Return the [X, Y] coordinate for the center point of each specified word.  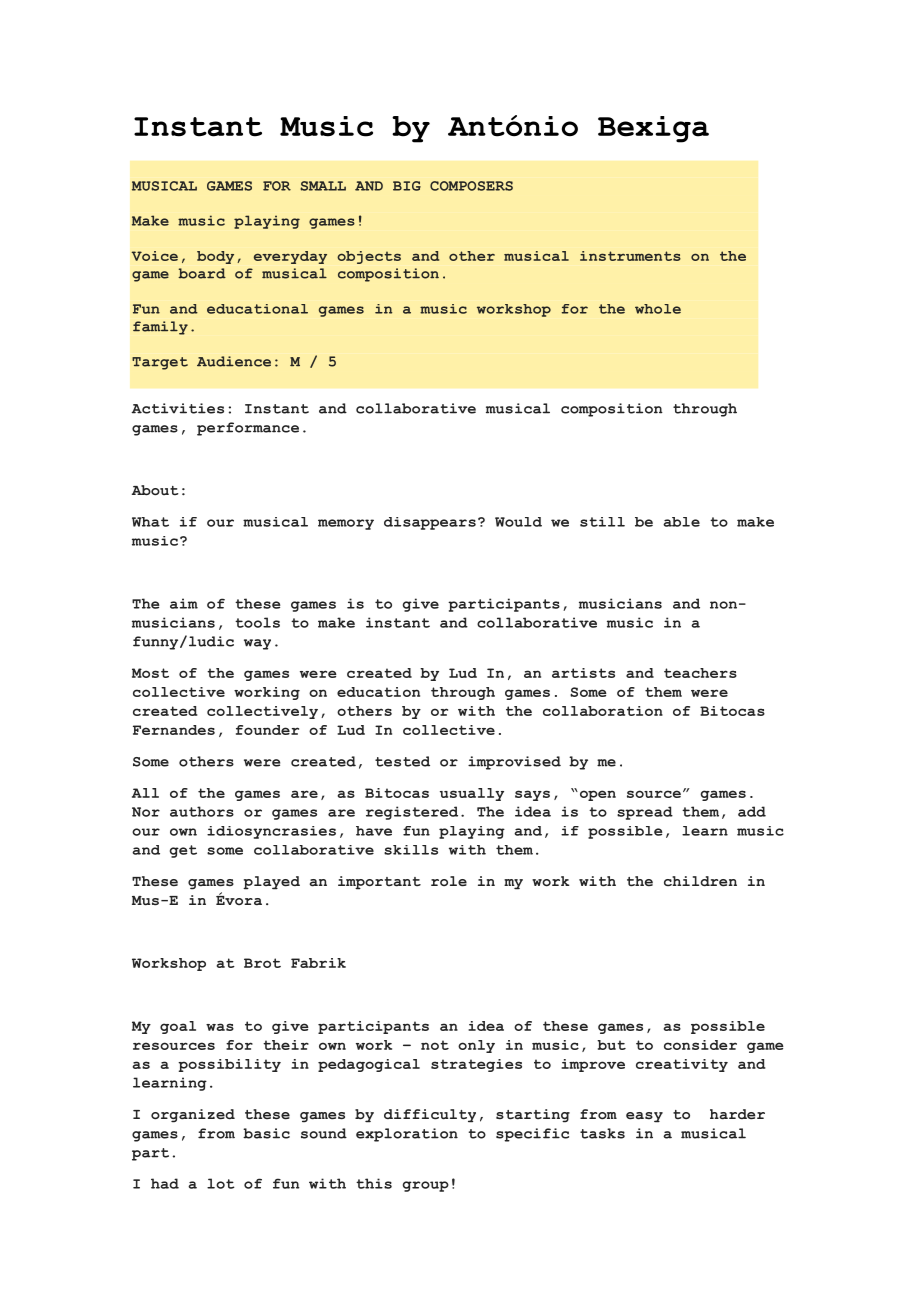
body [215, 257]
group [426, 1186]
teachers [700, 673]
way [257, 644]
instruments [630, 256]
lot [221, 1183]
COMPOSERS [471, 186]
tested [402, 761]
